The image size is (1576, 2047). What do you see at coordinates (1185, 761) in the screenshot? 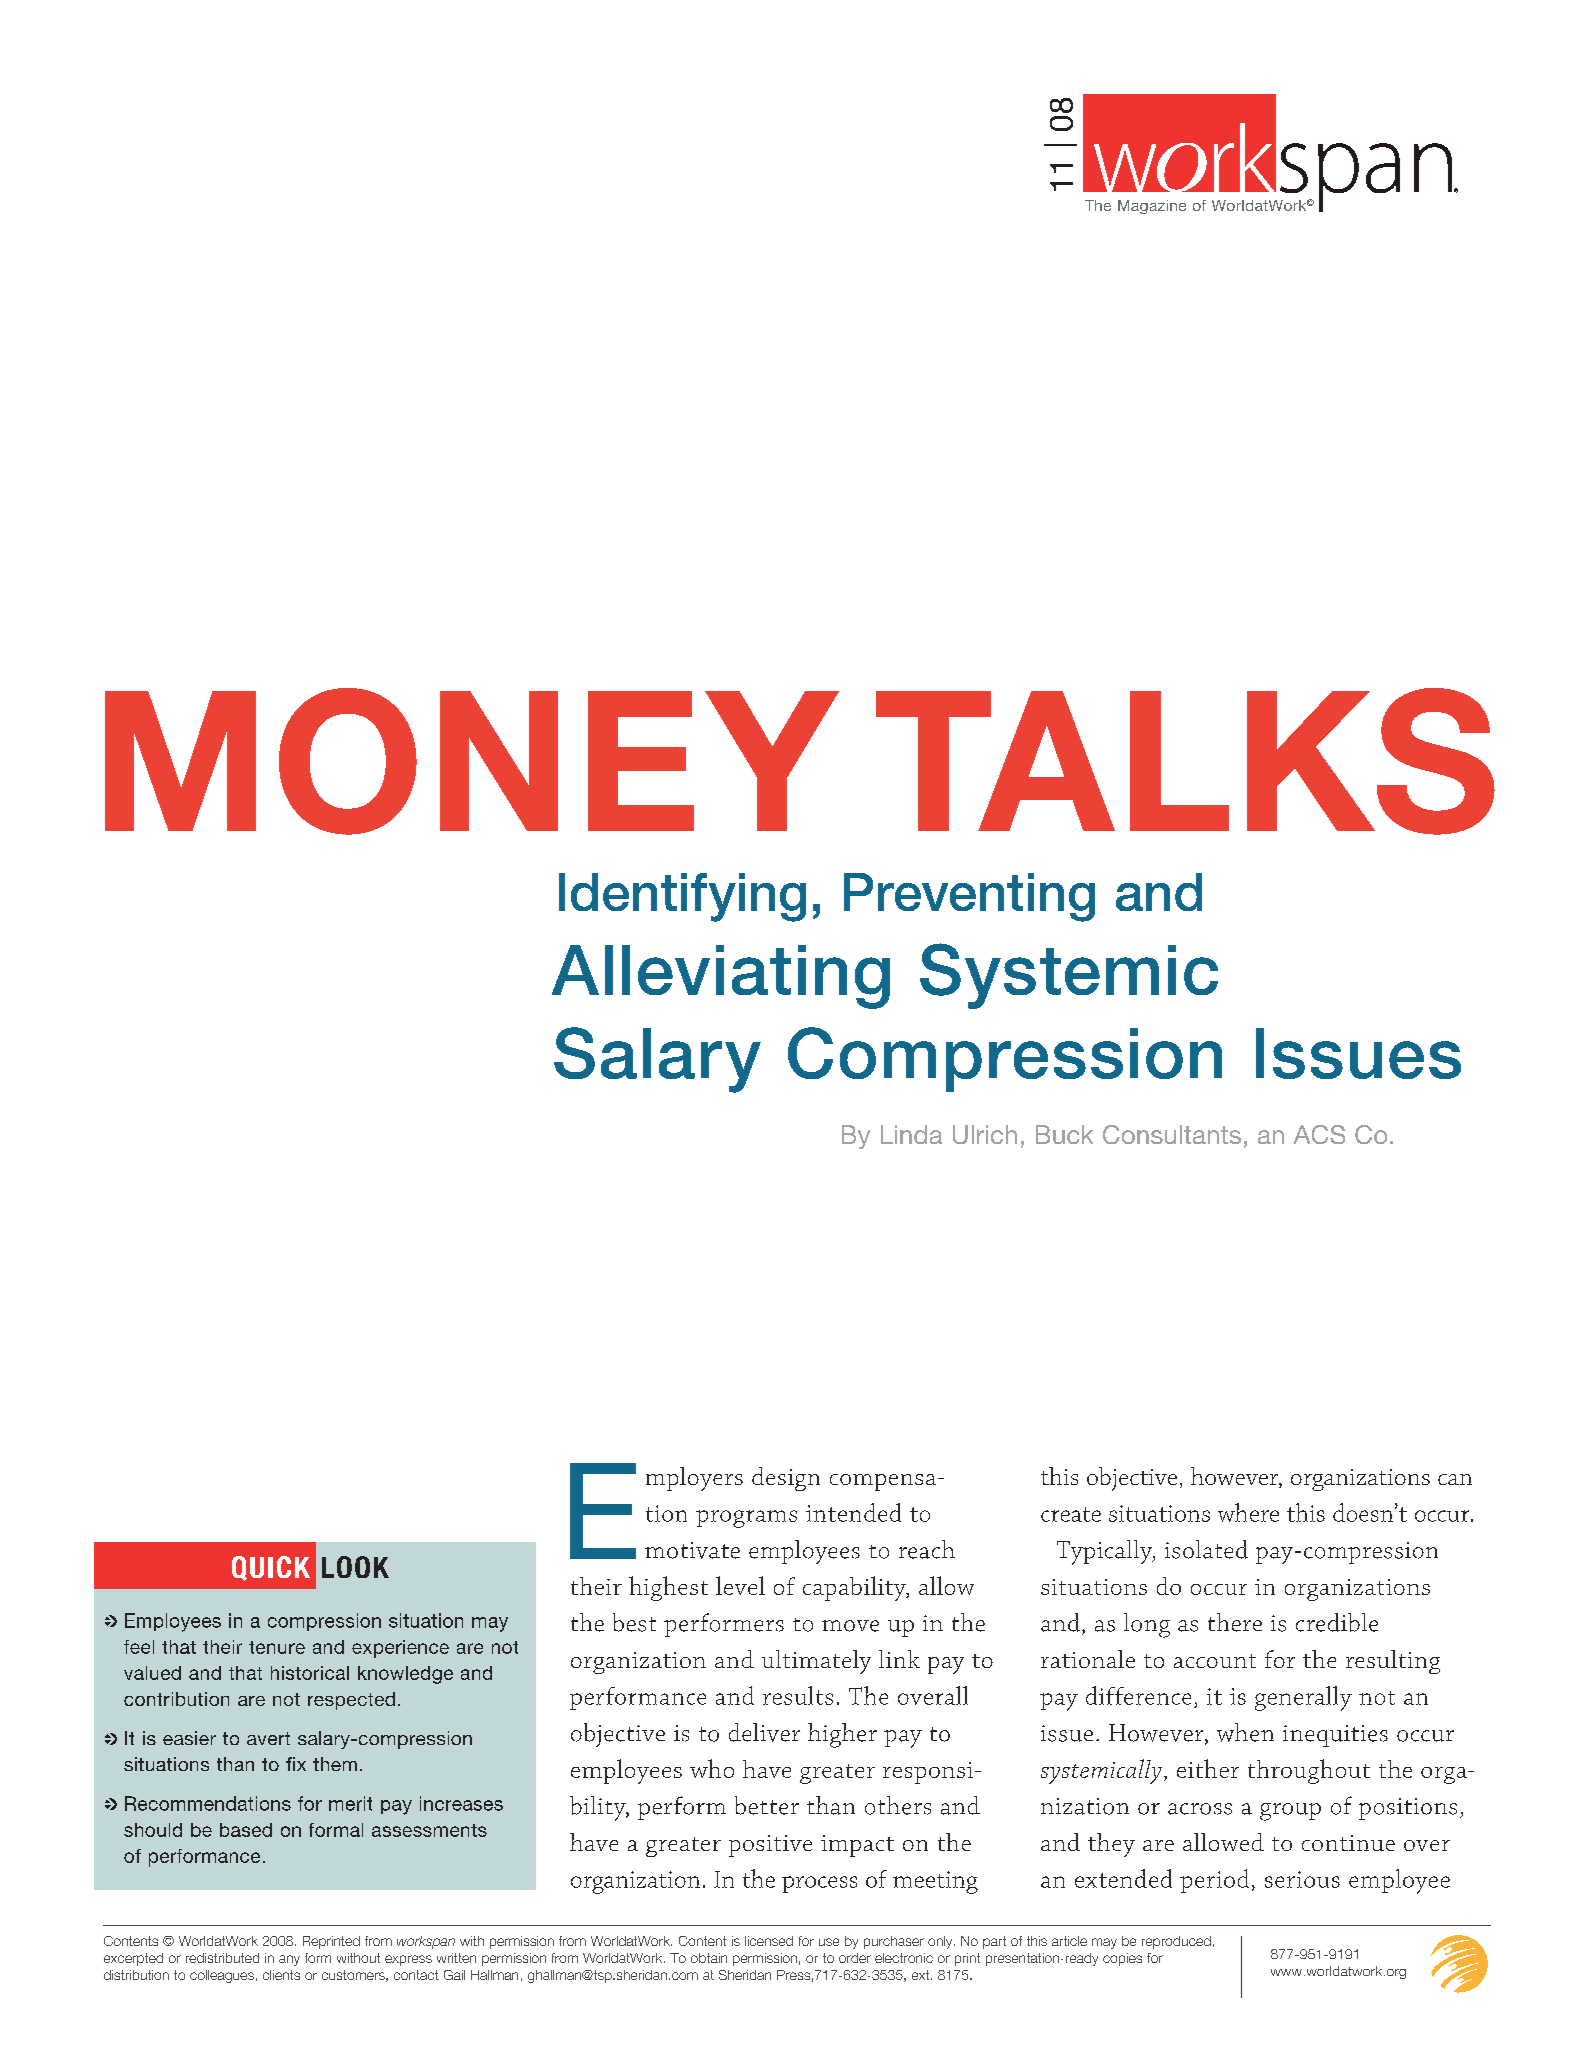
I see `TALKS` at bounding box center [1185, 761].
